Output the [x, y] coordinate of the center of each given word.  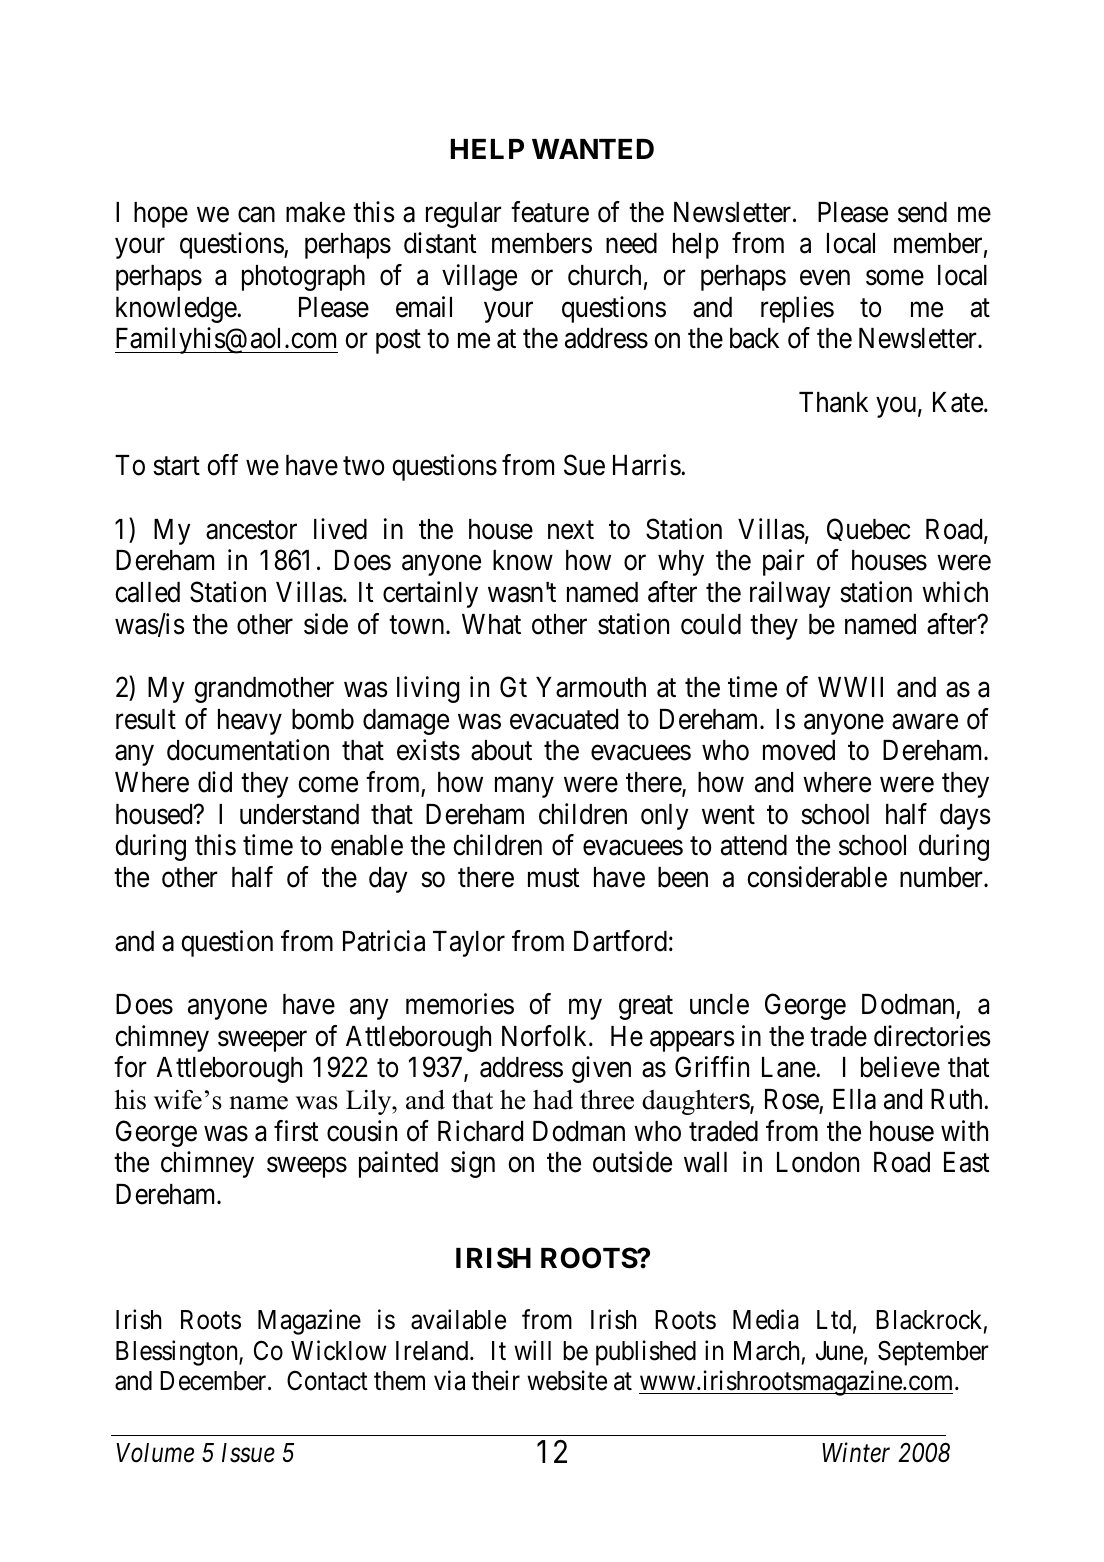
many [524, 787]
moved [799, 750]
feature [550, 212]
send [922, 212]
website [567, 1380]
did [215, 782]
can [256, 215]
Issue [248, 1453]
